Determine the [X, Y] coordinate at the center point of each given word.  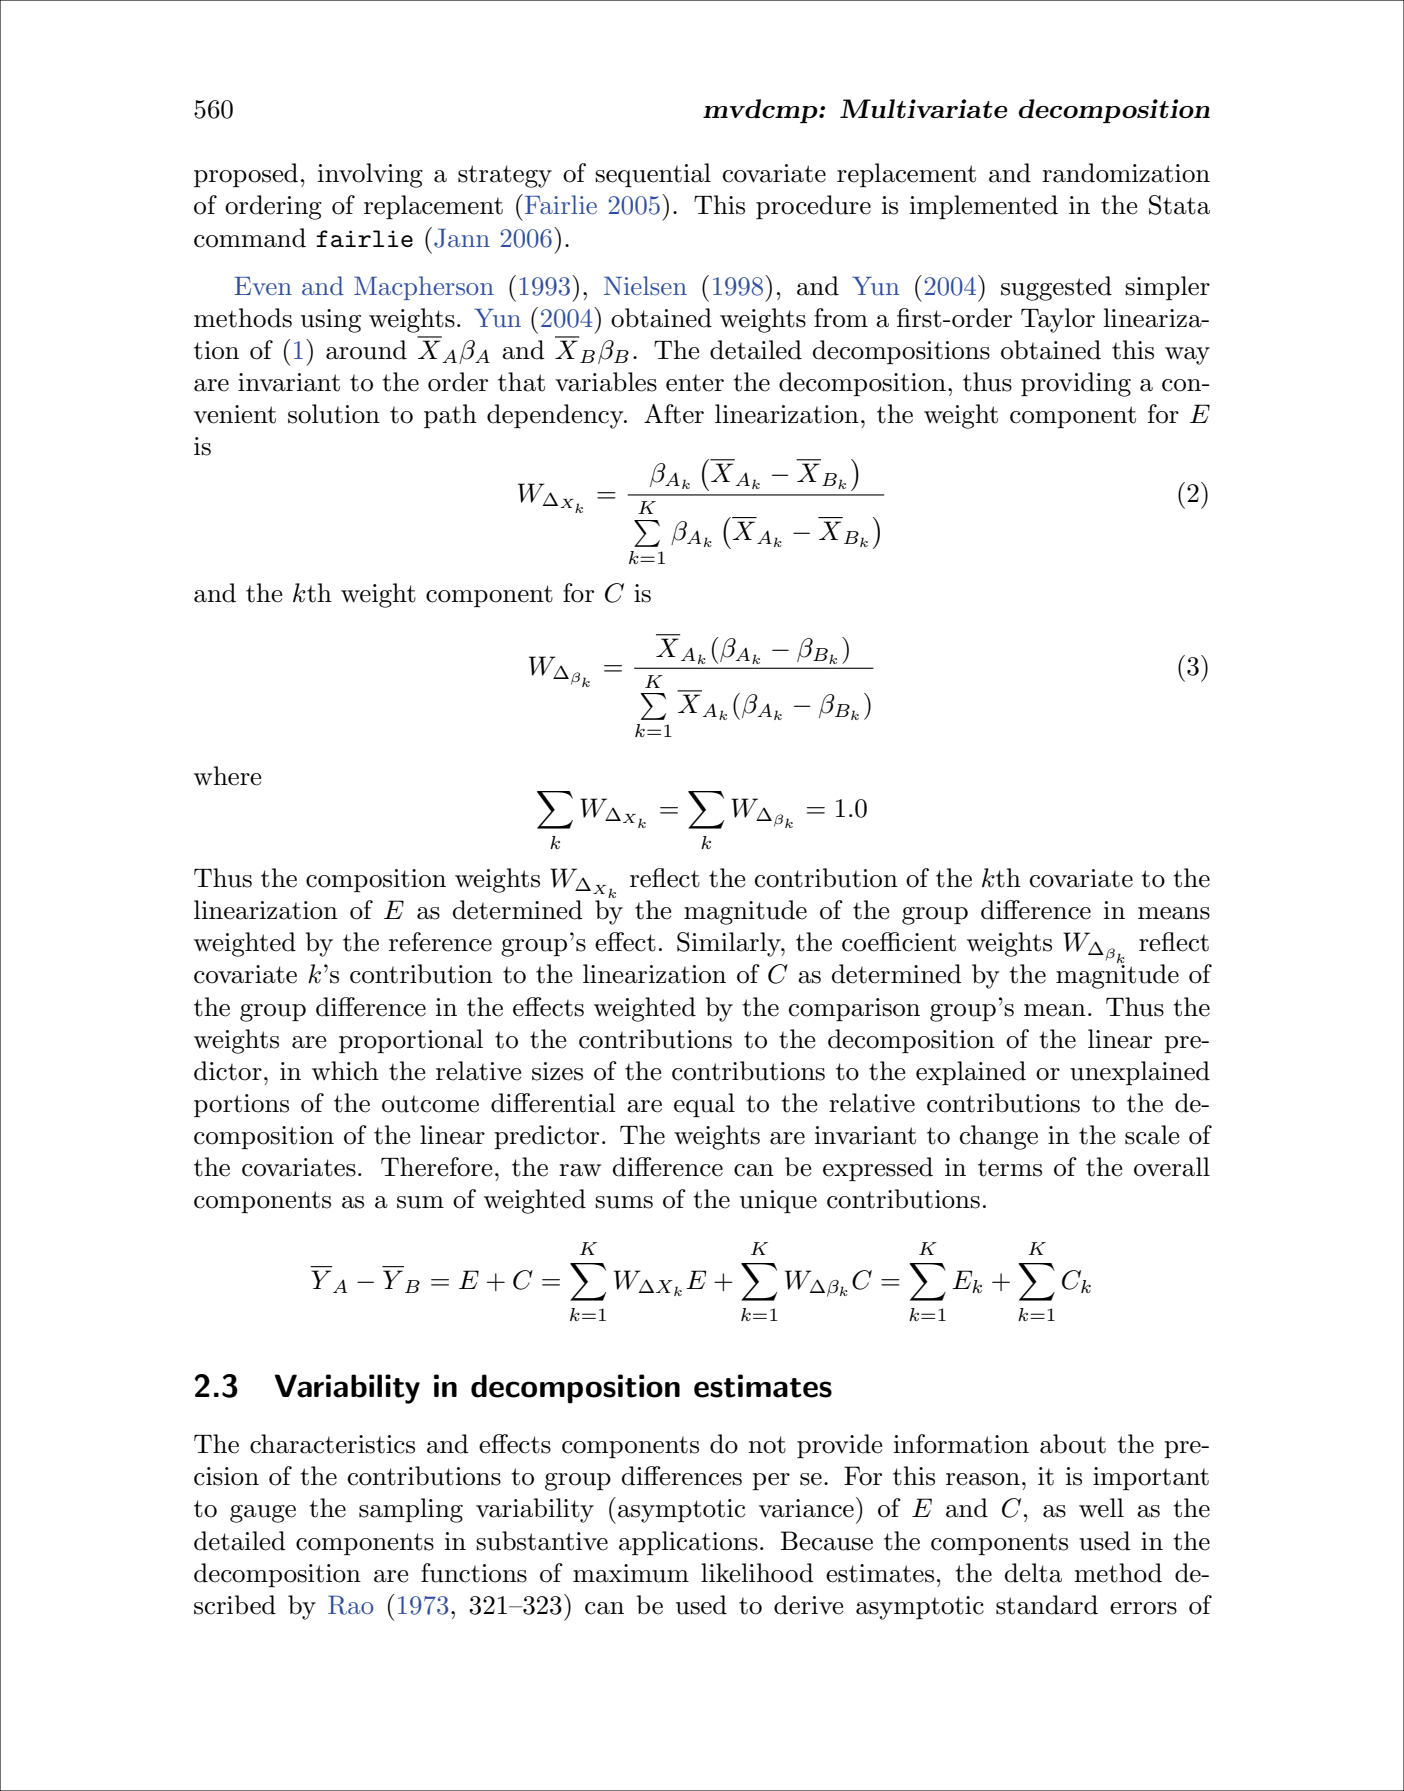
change [999, 1137]
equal [704, 1105]
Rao [351, 1605]
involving [370, 175]
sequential [653, 175]
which [345, 1071]
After [674, 414]
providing [1076, 384]
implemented [984, 207]
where [227, 776]
